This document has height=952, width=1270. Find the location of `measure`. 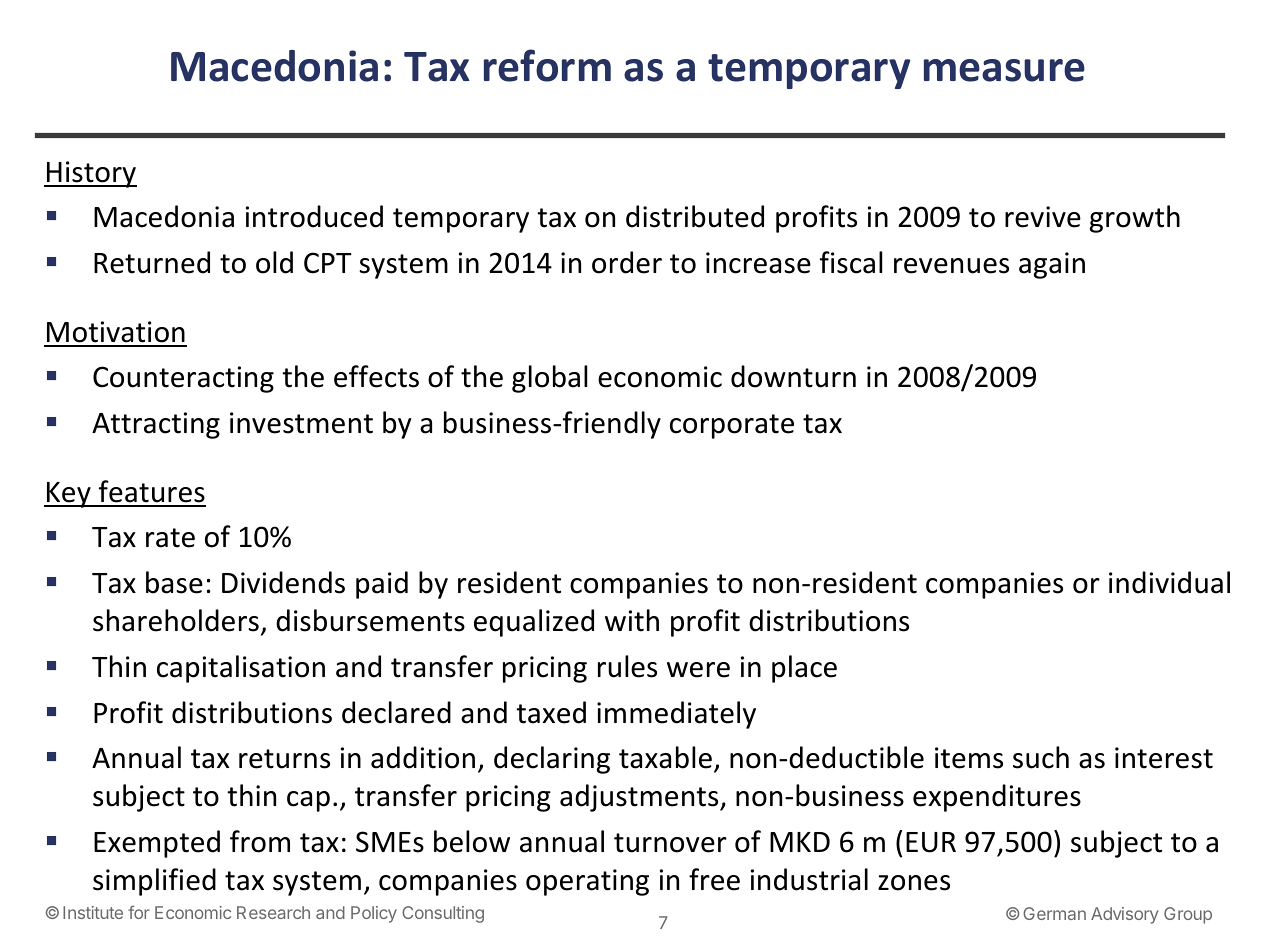

measure is located at coordinates (1004, 70).
